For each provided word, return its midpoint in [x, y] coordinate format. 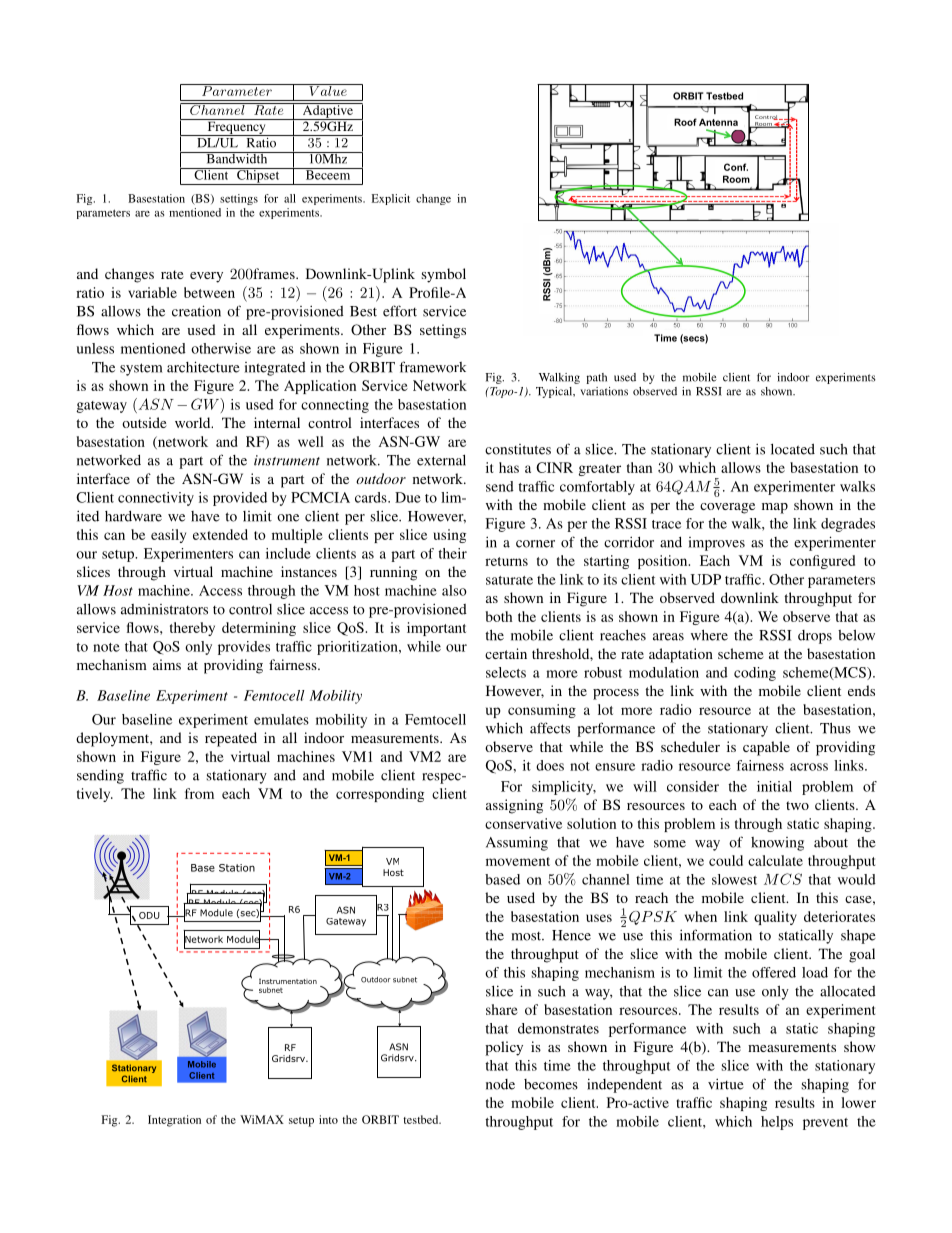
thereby [192, 629]
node [500, 1084]
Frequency [236, 127]
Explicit [391, 199]
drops [815, 637]
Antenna [718, 122]
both [498, 616]
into [328, 1119]
